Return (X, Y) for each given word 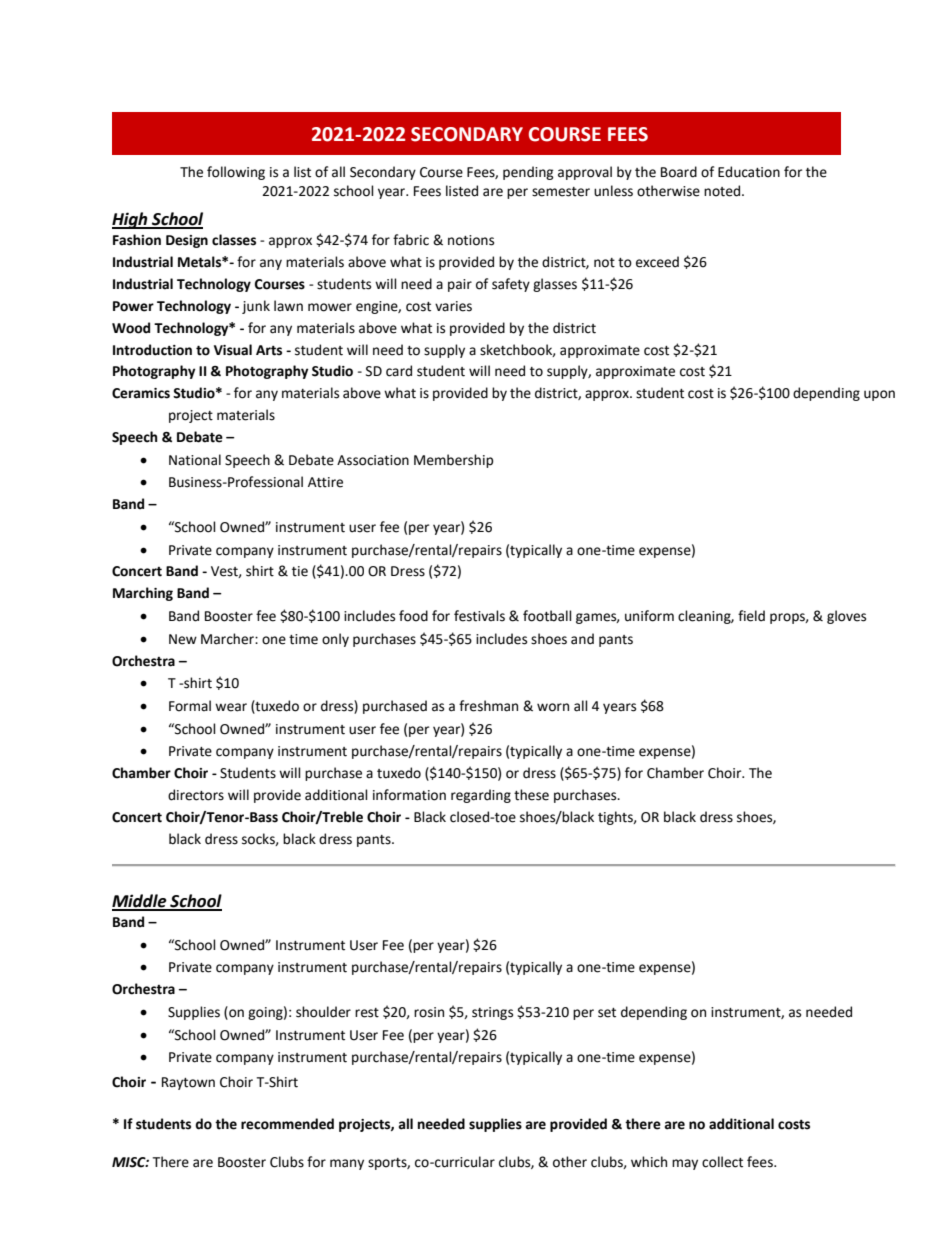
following (236, 173)
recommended (287, 1124)
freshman (488, 706)
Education (749, 172)
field (751, 616)
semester (561, 192)
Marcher (228, 639)
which (649, 1162)
